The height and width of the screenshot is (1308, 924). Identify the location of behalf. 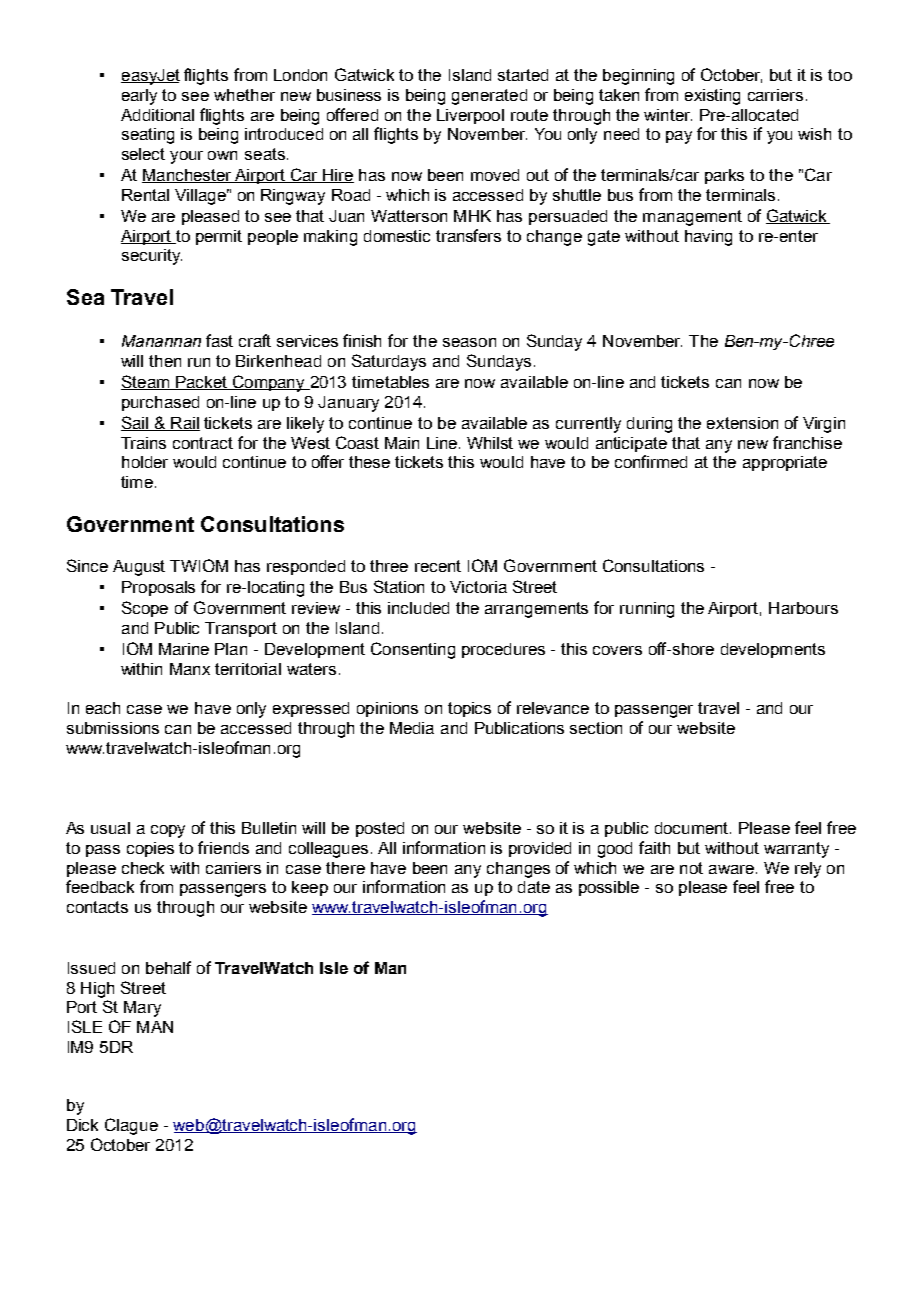
(168, 967).
